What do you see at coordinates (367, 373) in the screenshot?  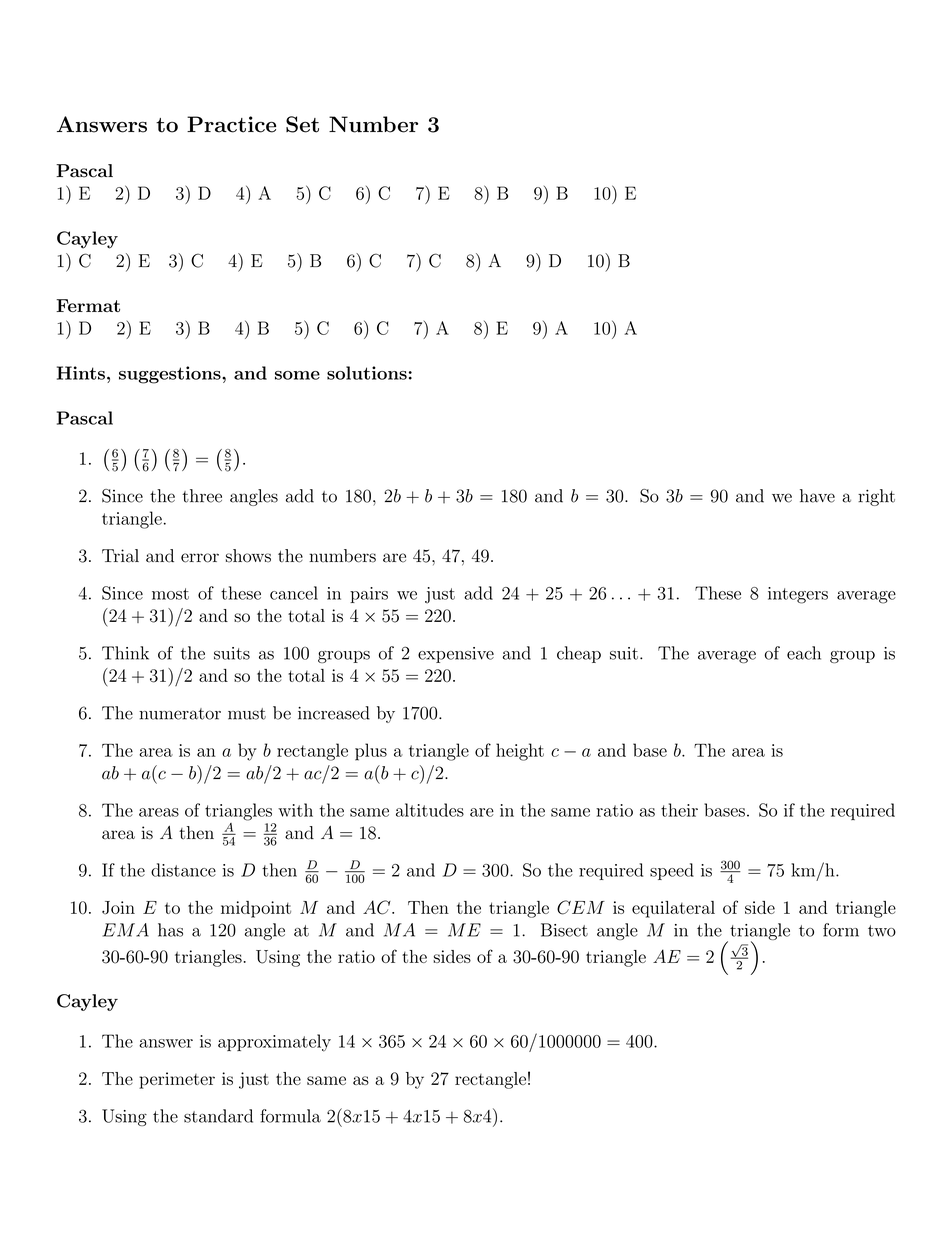 I see `solutions` at bounding box center [367, 373].
